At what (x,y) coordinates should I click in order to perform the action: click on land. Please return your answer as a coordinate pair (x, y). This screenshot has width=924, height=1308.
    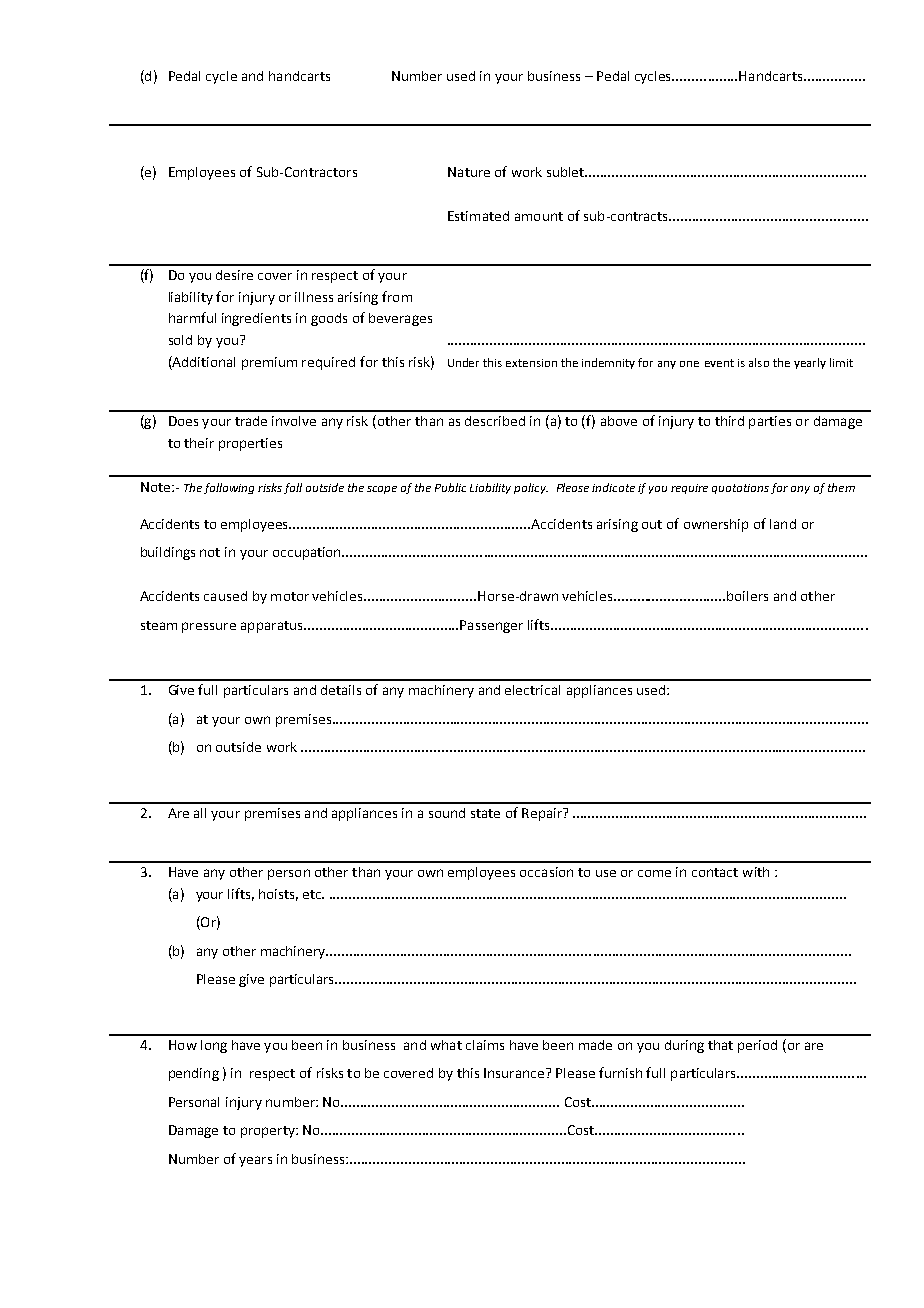
    Looking at the image, I should click on (783, 524).
